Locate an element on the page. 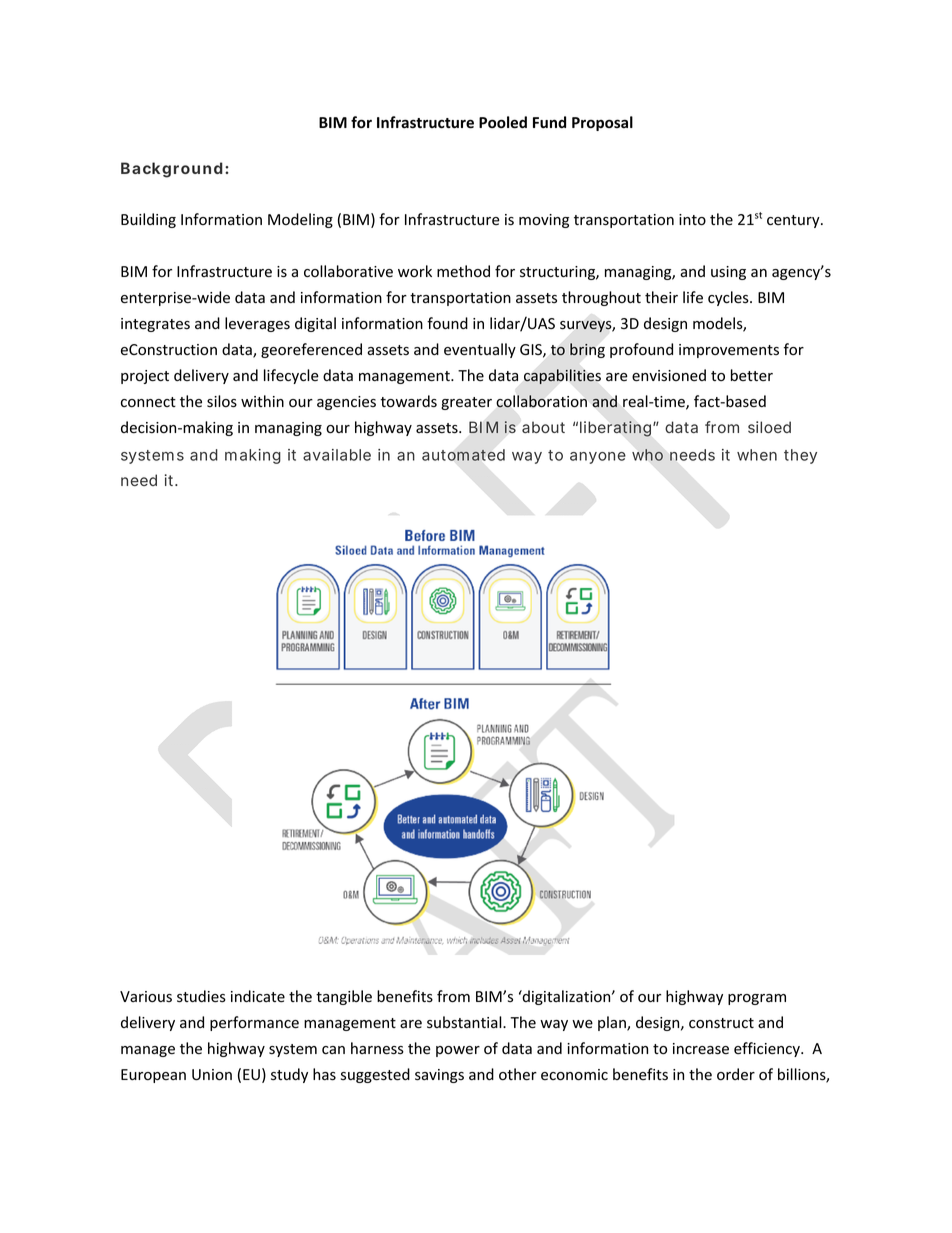  increase is located at coordinates (701, 1049).
